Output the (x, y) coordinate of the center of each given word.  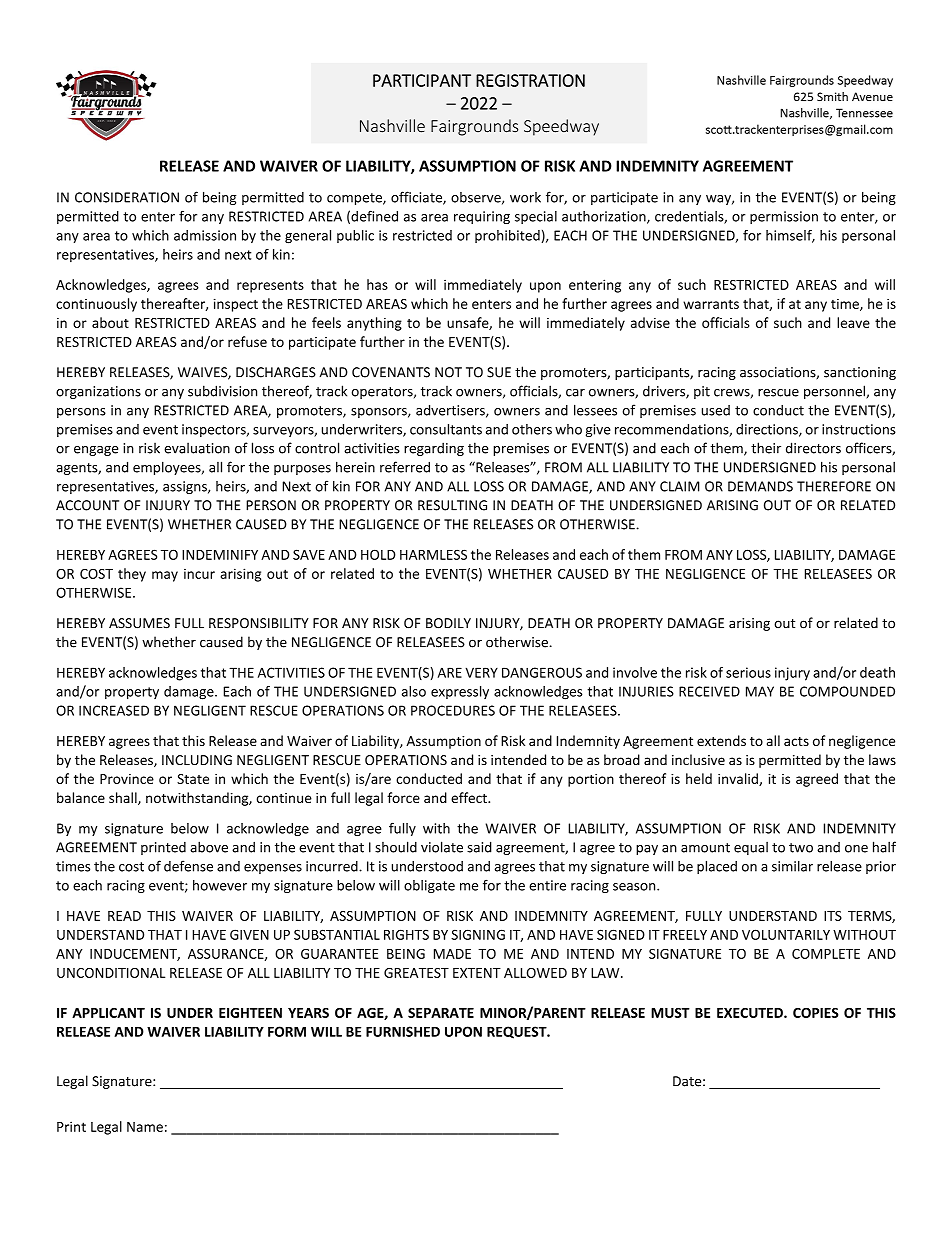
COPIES (816, 1013)
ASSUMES (139, 623)
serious (748, 672)
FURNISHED (403, 1031)
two (801, 848)
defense (188, 866)
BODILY (448, 623)
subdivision (222, 391)
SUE (499, 372)
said (479, 847)
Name (145, 1127)
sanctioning (860, 373)
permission (784, 217)
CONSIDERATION (127, 197)
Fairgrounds (474, 127)
